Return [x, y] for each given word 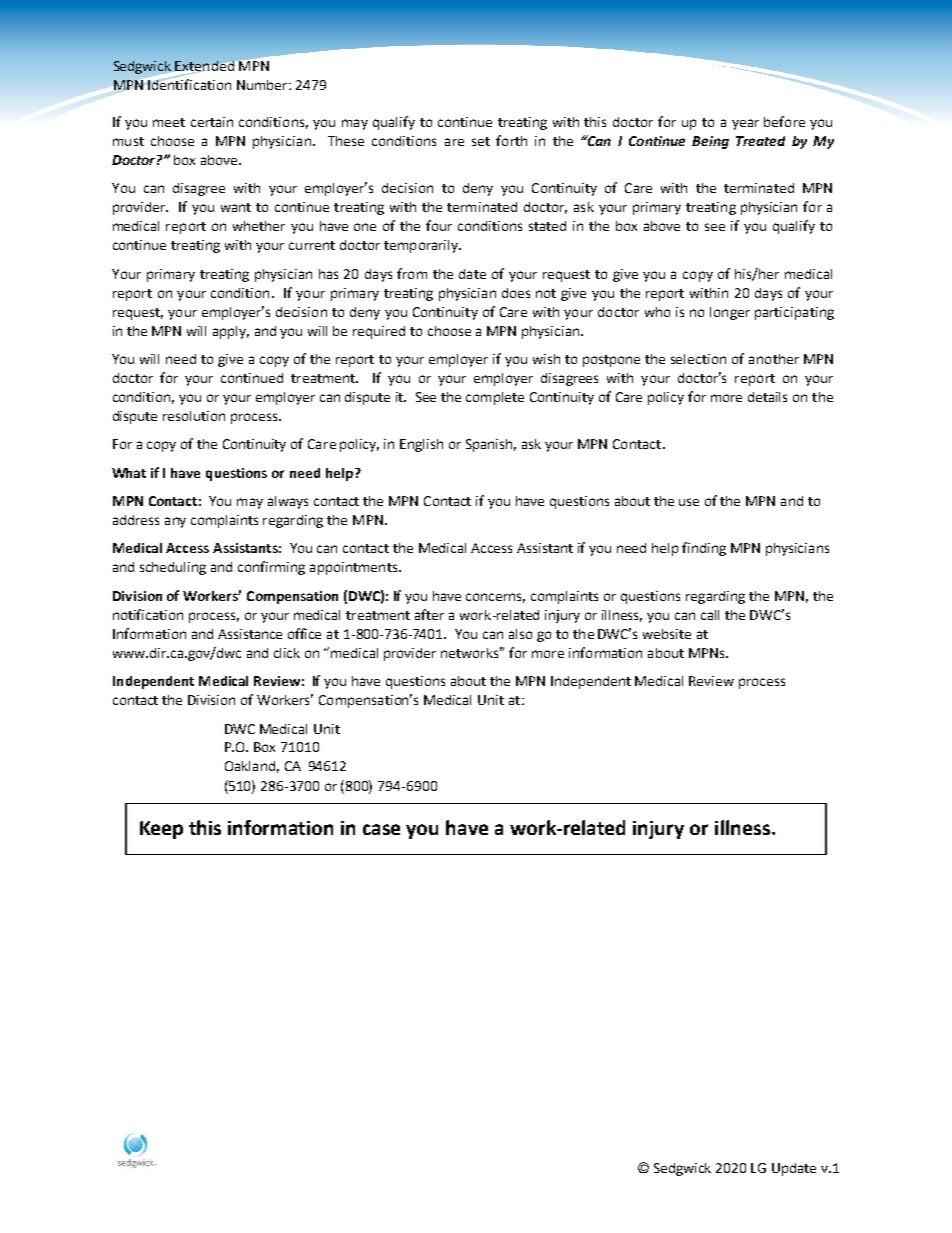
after [429, 614]
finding [704, 549]
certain [212, 122]
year [745, 124]
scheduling [173, 568]
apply [231, 332]
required [379, 332]
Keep [161, 830]
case [381, 829]
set [481, 141]
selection [698, 359]
